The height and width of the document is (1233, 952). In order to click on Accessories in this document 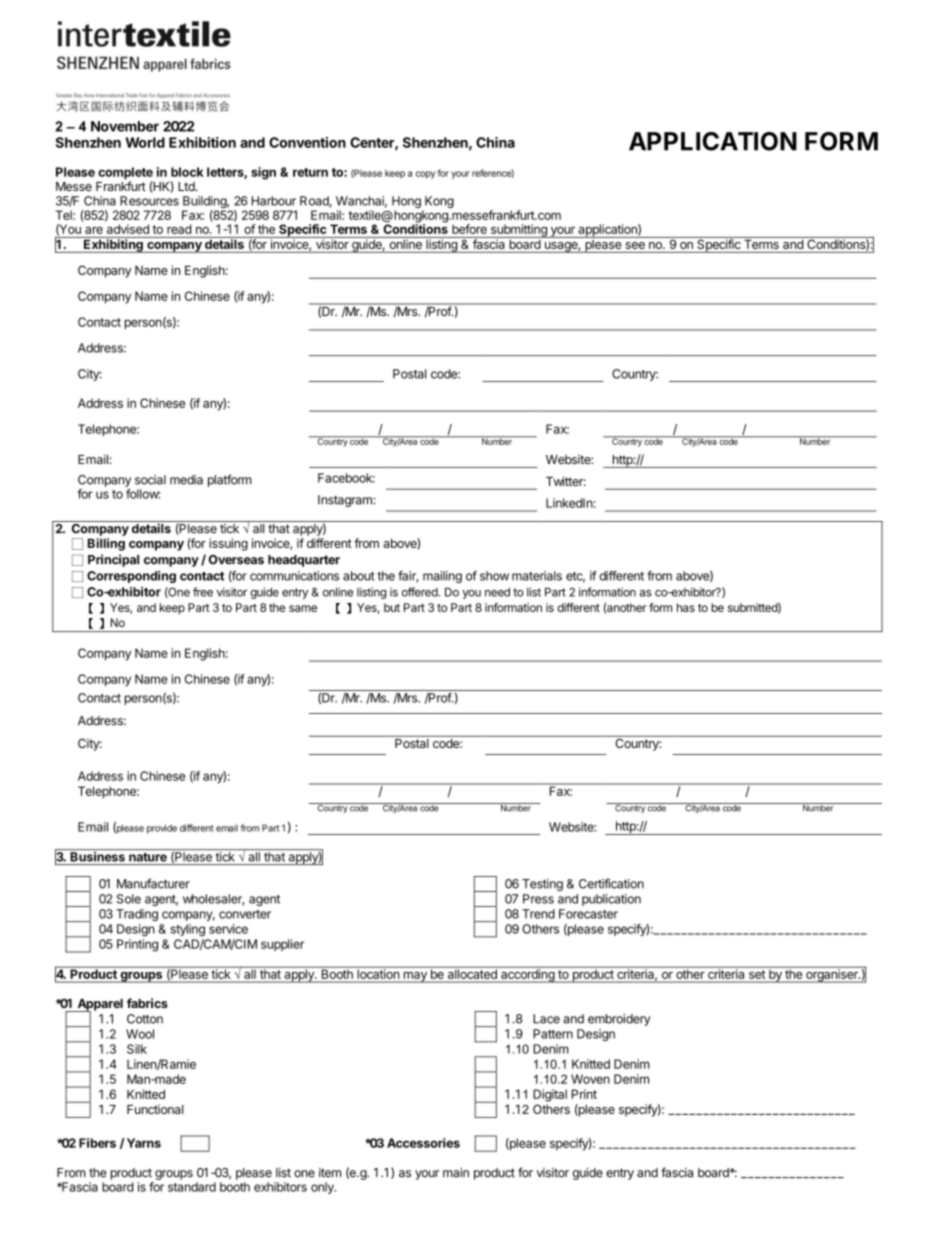, I will do `click(423, 1143)`.
